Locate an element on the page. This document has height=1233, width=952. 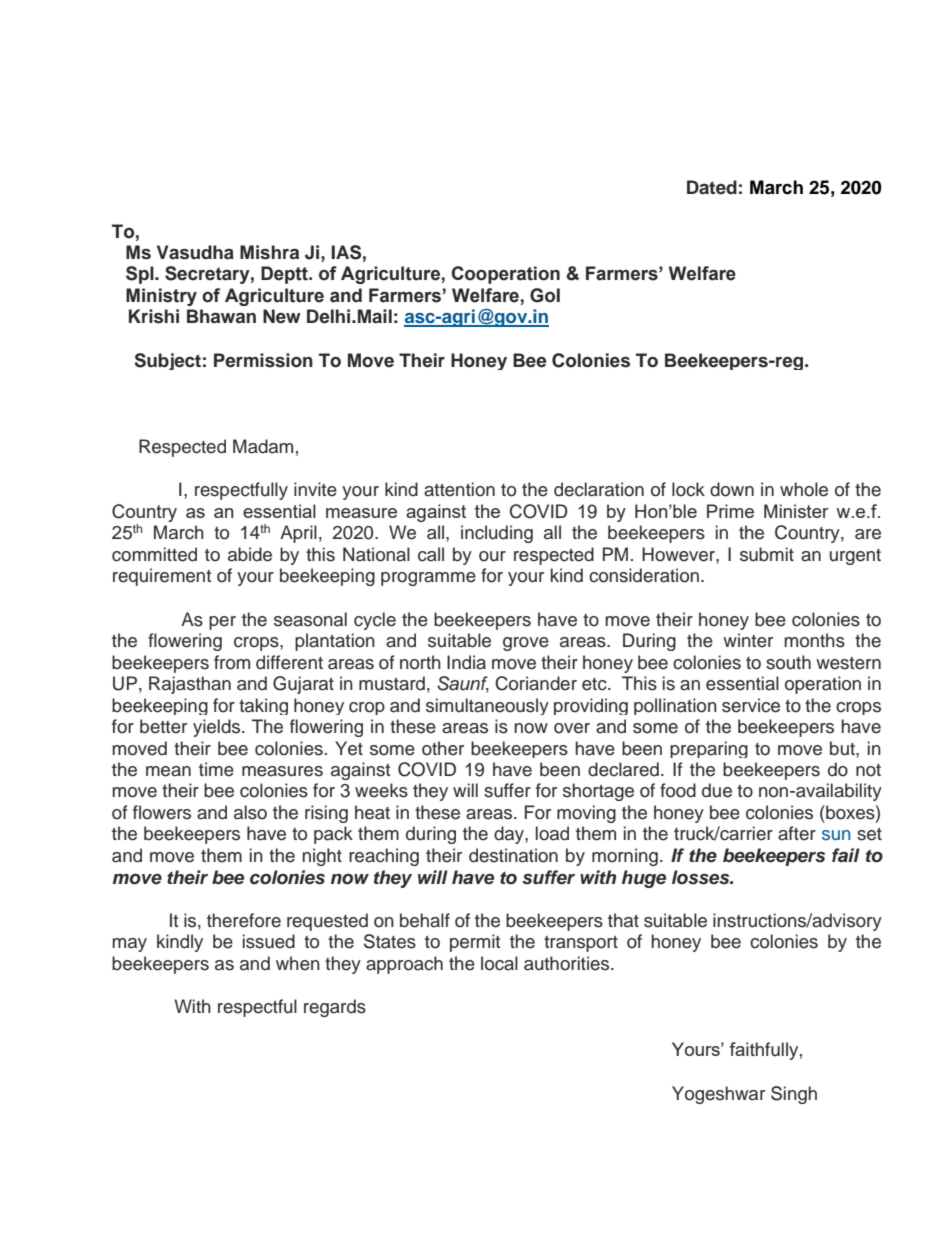
destination is located at coordinates (513, 855).
